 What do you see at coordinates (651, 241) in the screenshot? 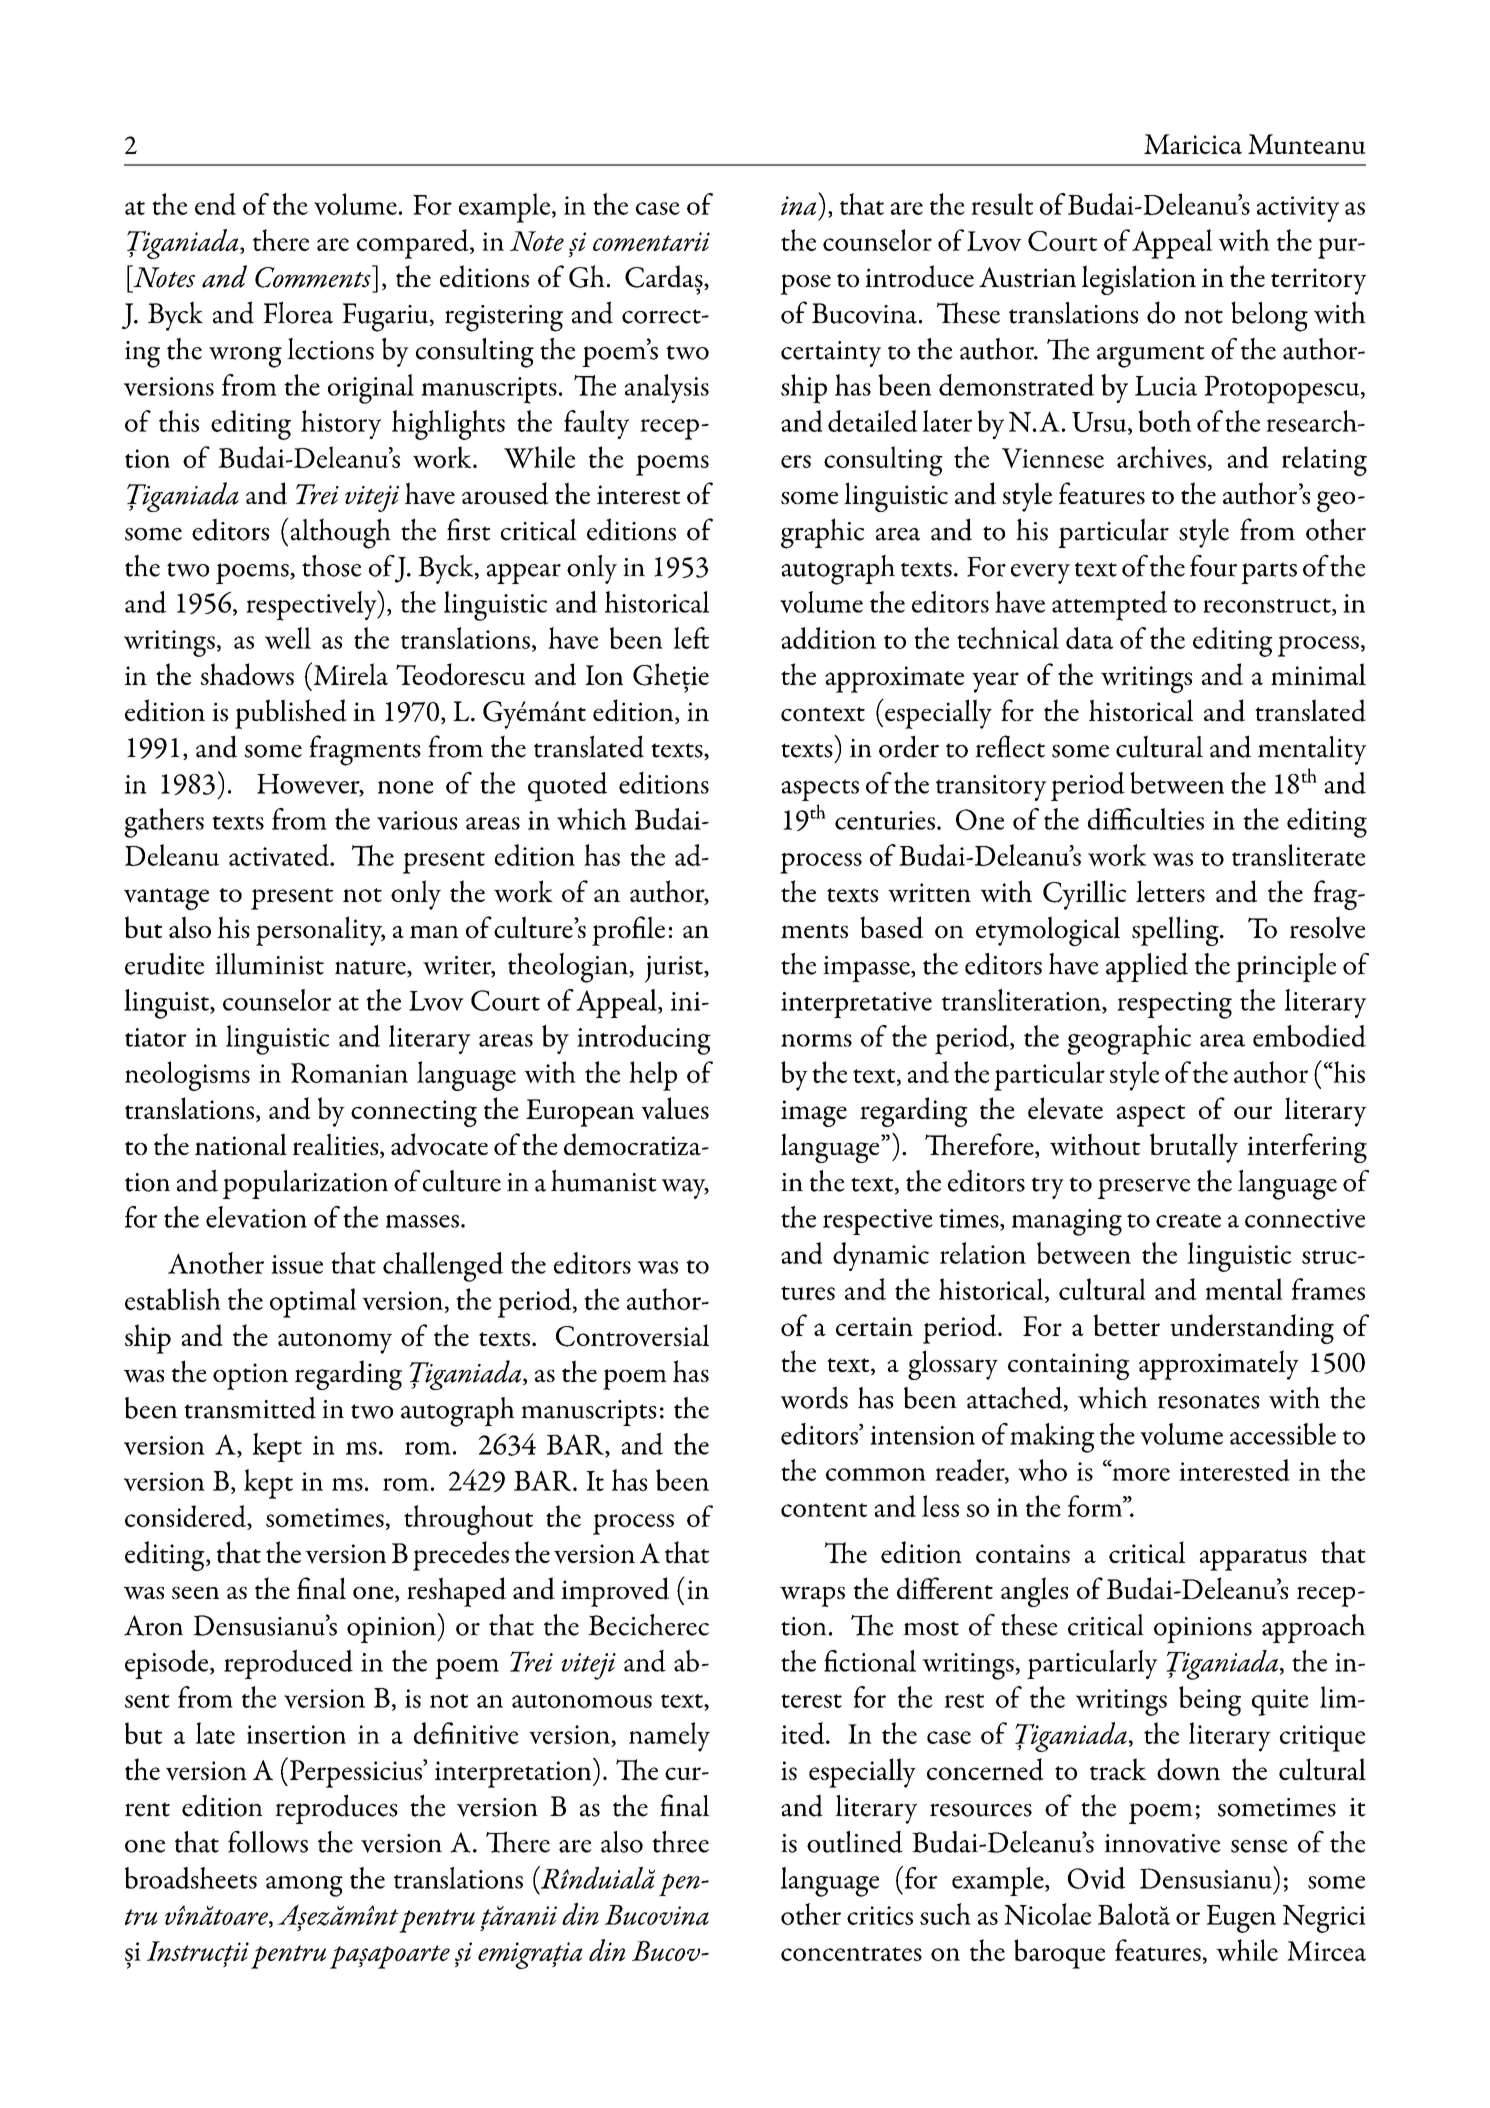
I see `comentarii` at bounding box center [651, 241].
